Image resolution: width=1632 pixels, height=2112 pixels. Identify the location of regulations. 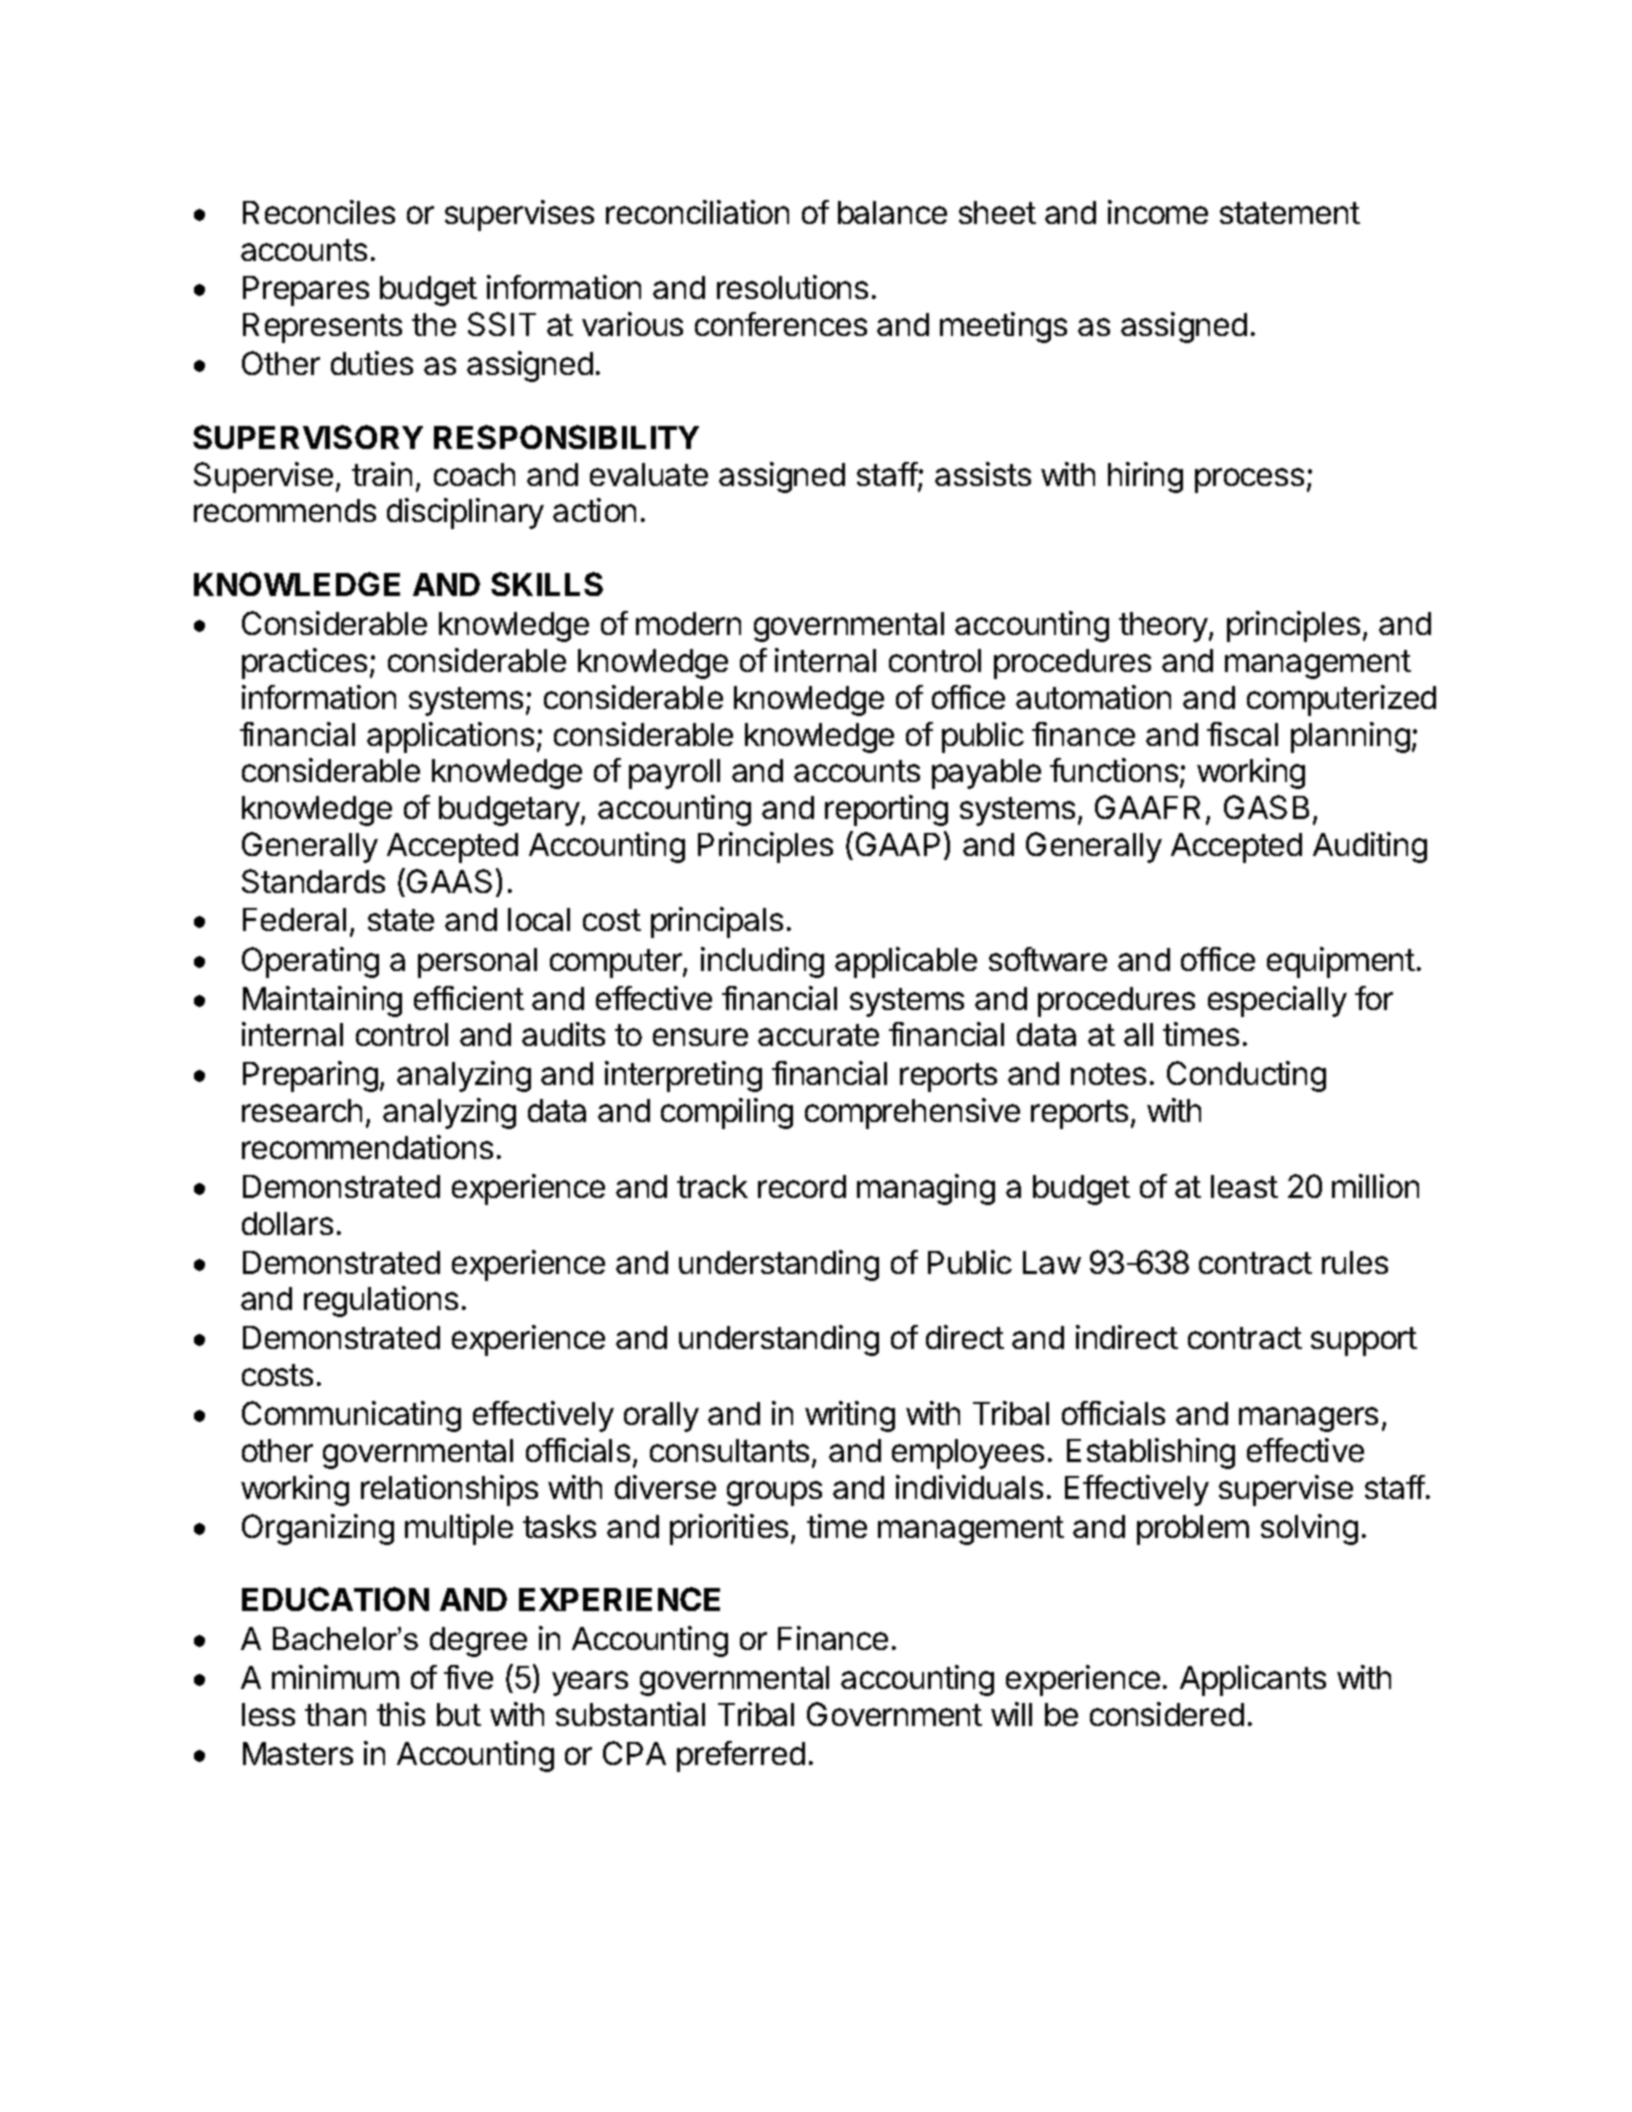
(381, 1301).
